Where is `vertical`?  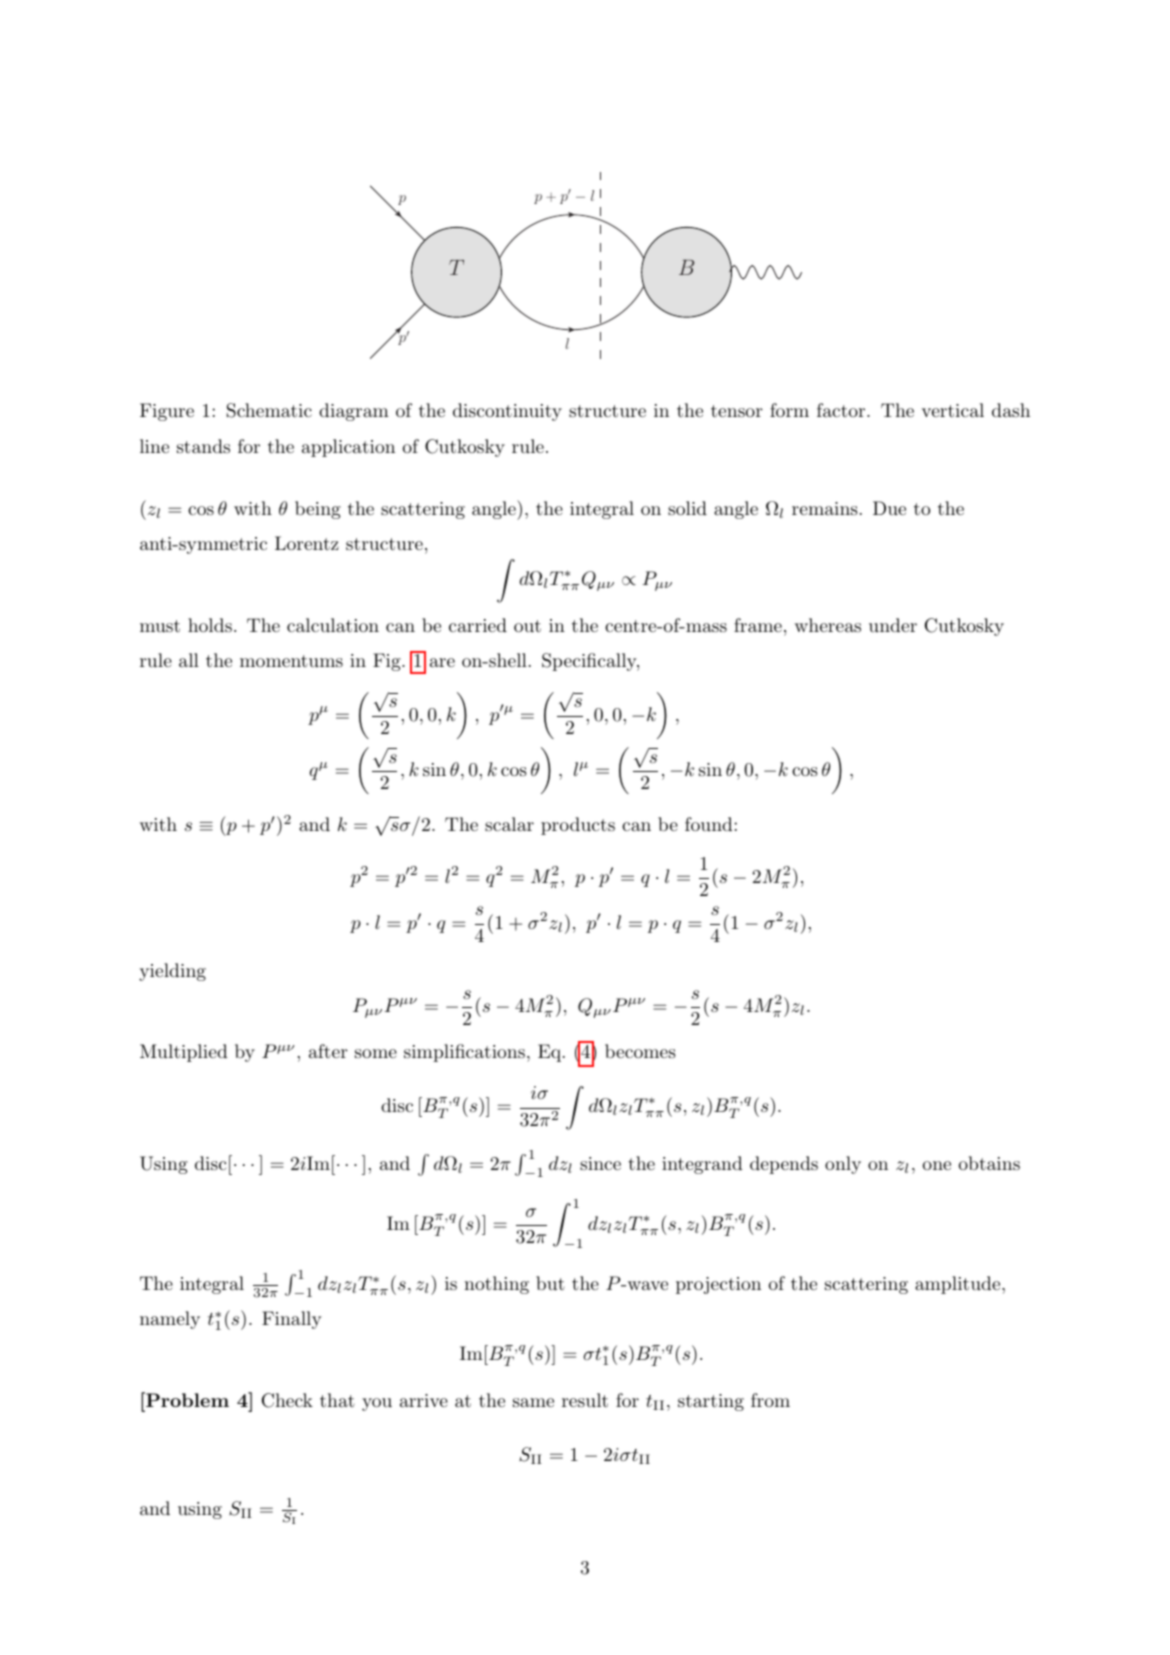 vertical is located at coordinates (953, 410).
